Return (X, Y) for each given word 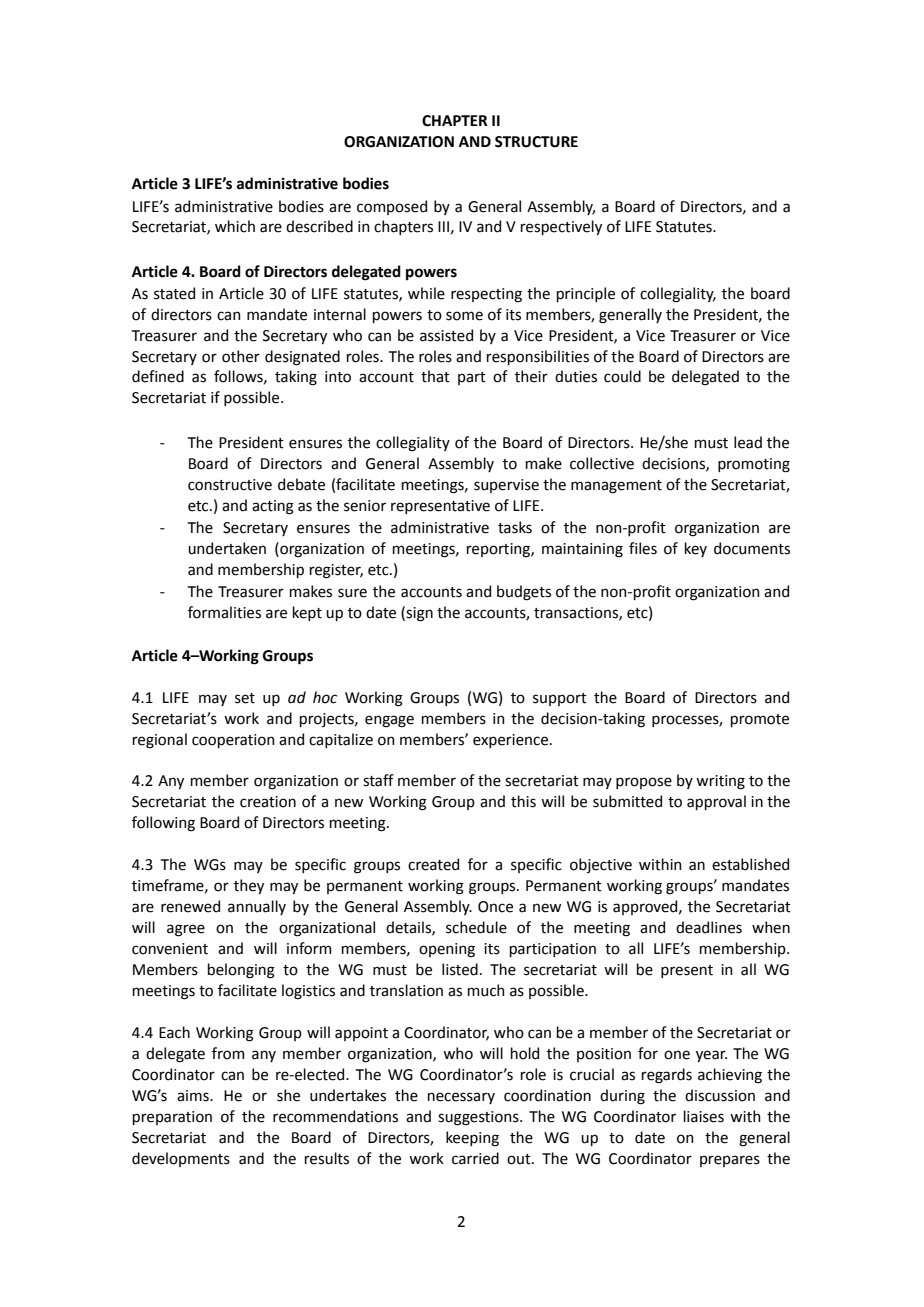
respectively (561, 227)
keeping (472, 1139)
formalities (224, 612)
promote (760, 720)
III (443, 226)
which (235, 226)
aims (194, 1096)
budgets (524, 593)
